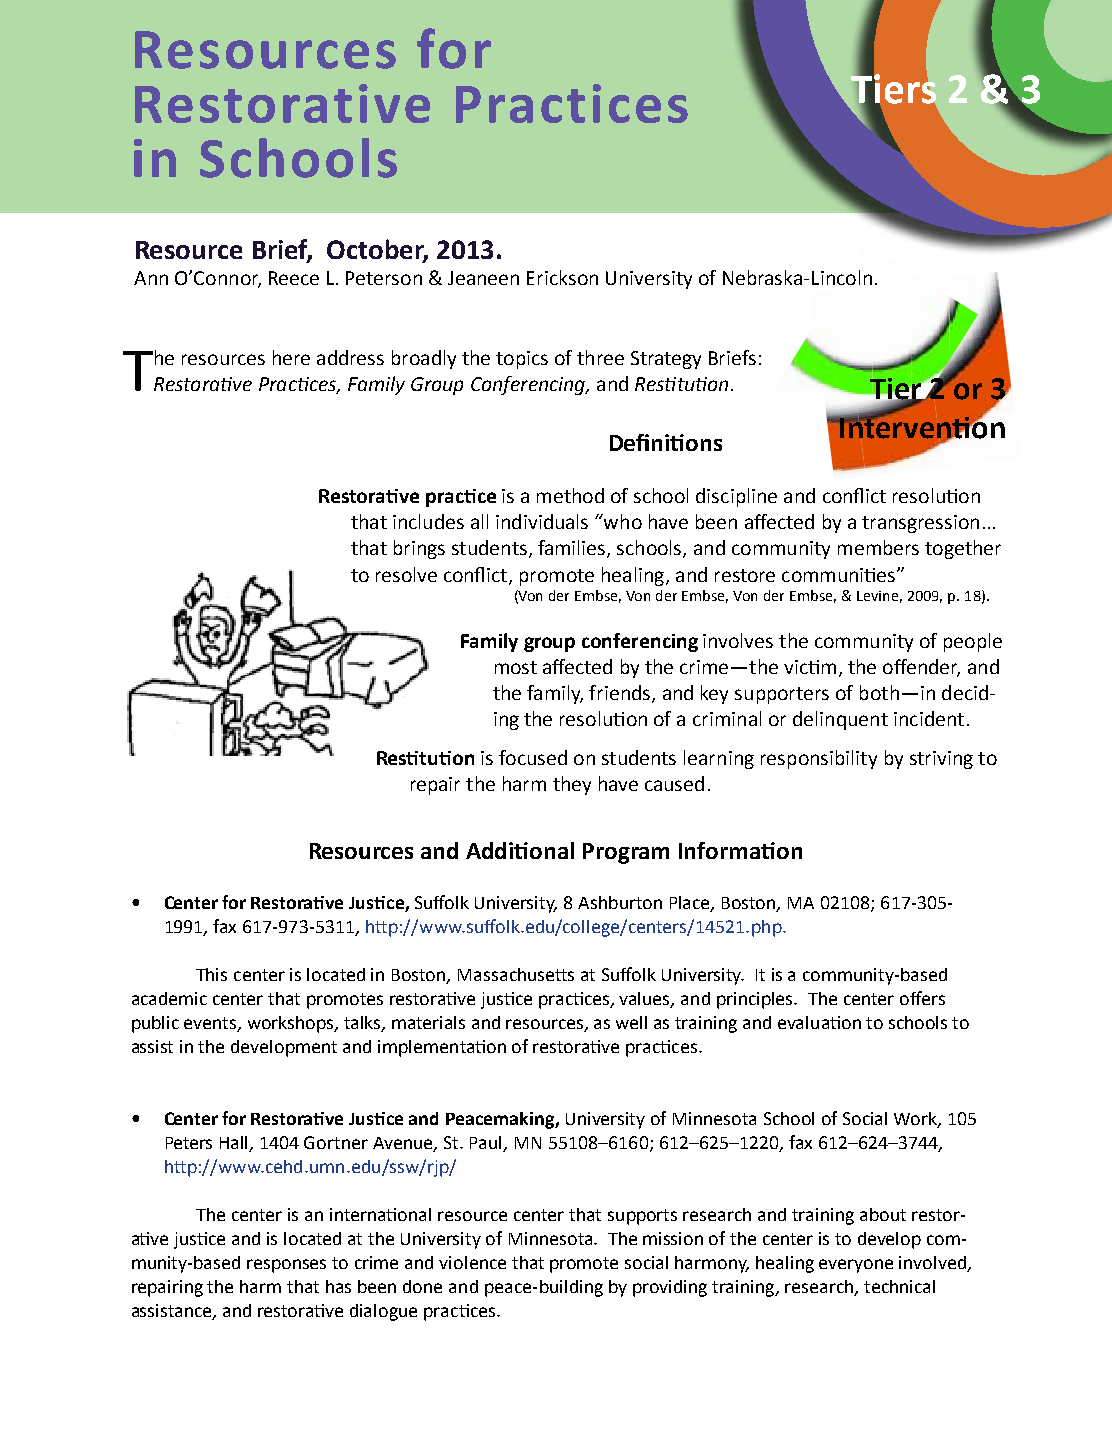 This document has height=1439, width=1112. I want to click on well, so click(631, 1022).
